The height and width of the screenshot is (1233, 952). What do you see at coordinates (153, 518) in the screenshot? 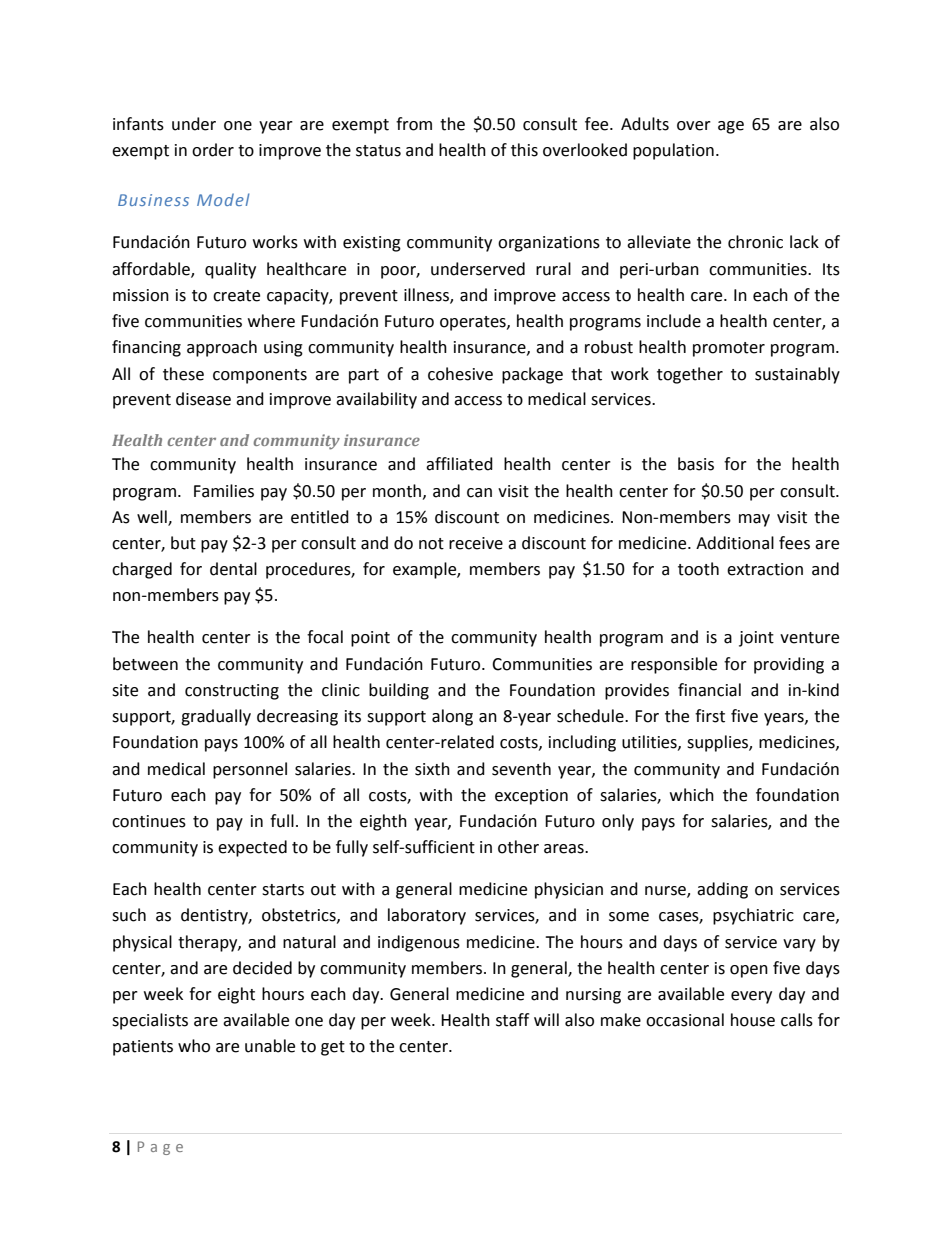
I see `well` at bounding box center [153, 518].
